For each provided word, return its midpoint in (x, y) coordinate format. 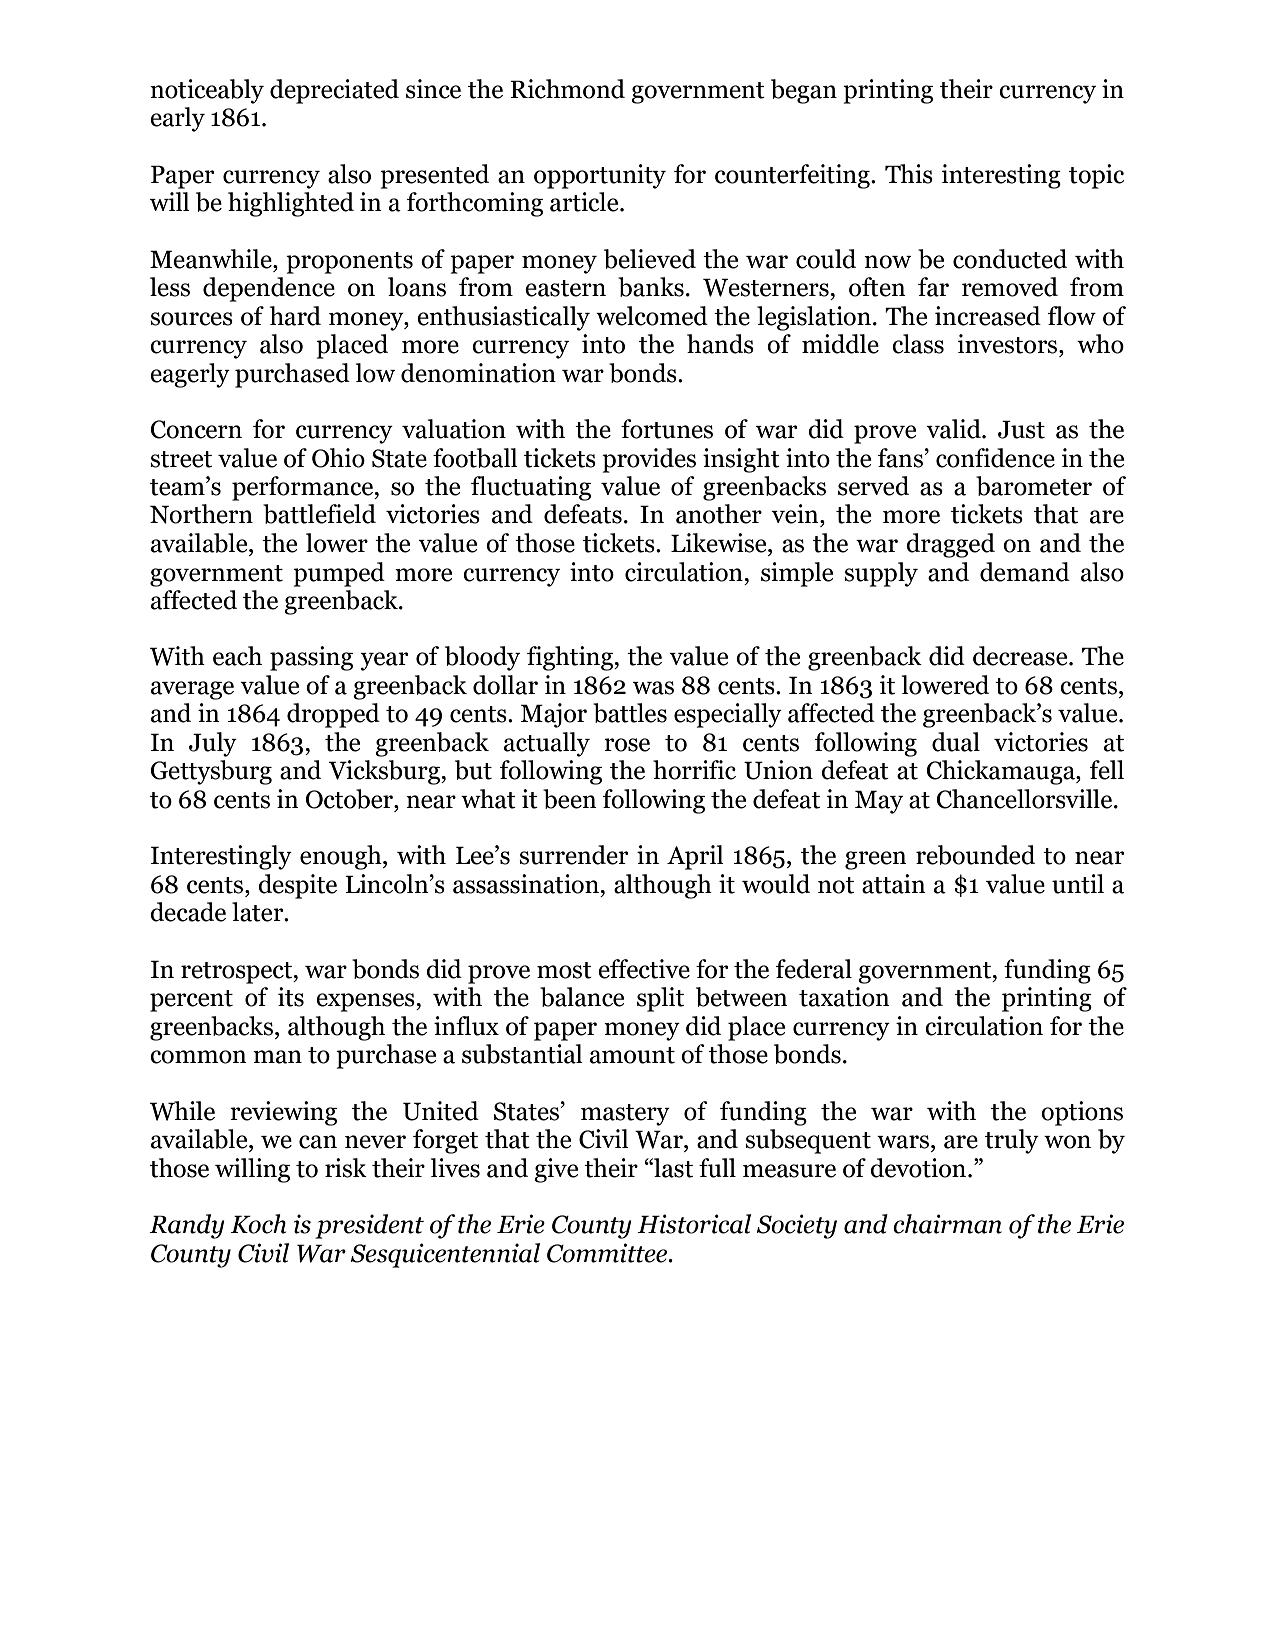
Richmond (567, 89)
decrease (1021, 656)
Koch (258, 1224)
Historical (694, 1224)
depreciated (334, 91)
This (909, 174)
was (653, 688)
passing (311, 658)
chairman (947, 1224)
